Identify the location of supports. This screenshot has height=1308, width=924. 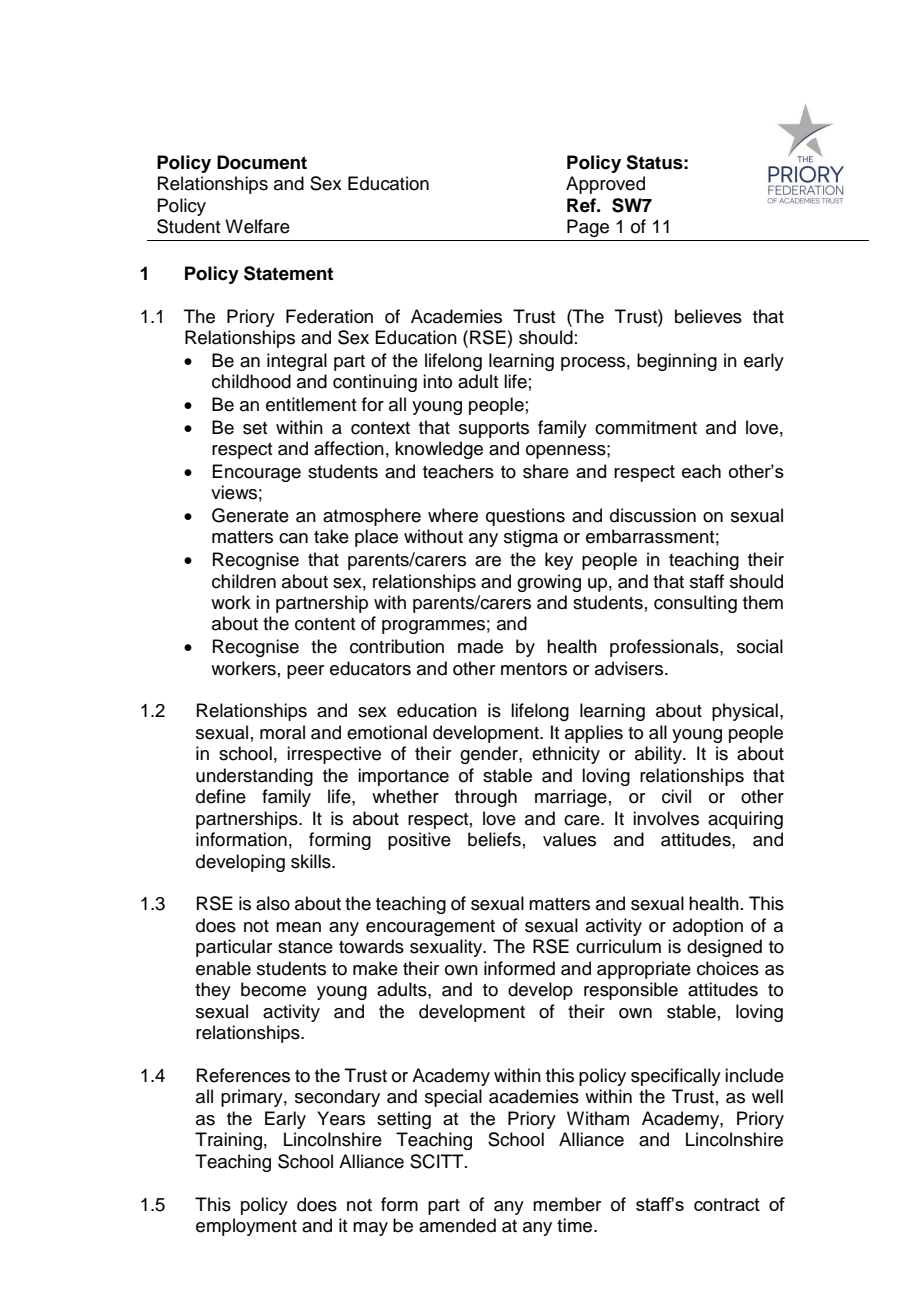
(494, 430).
